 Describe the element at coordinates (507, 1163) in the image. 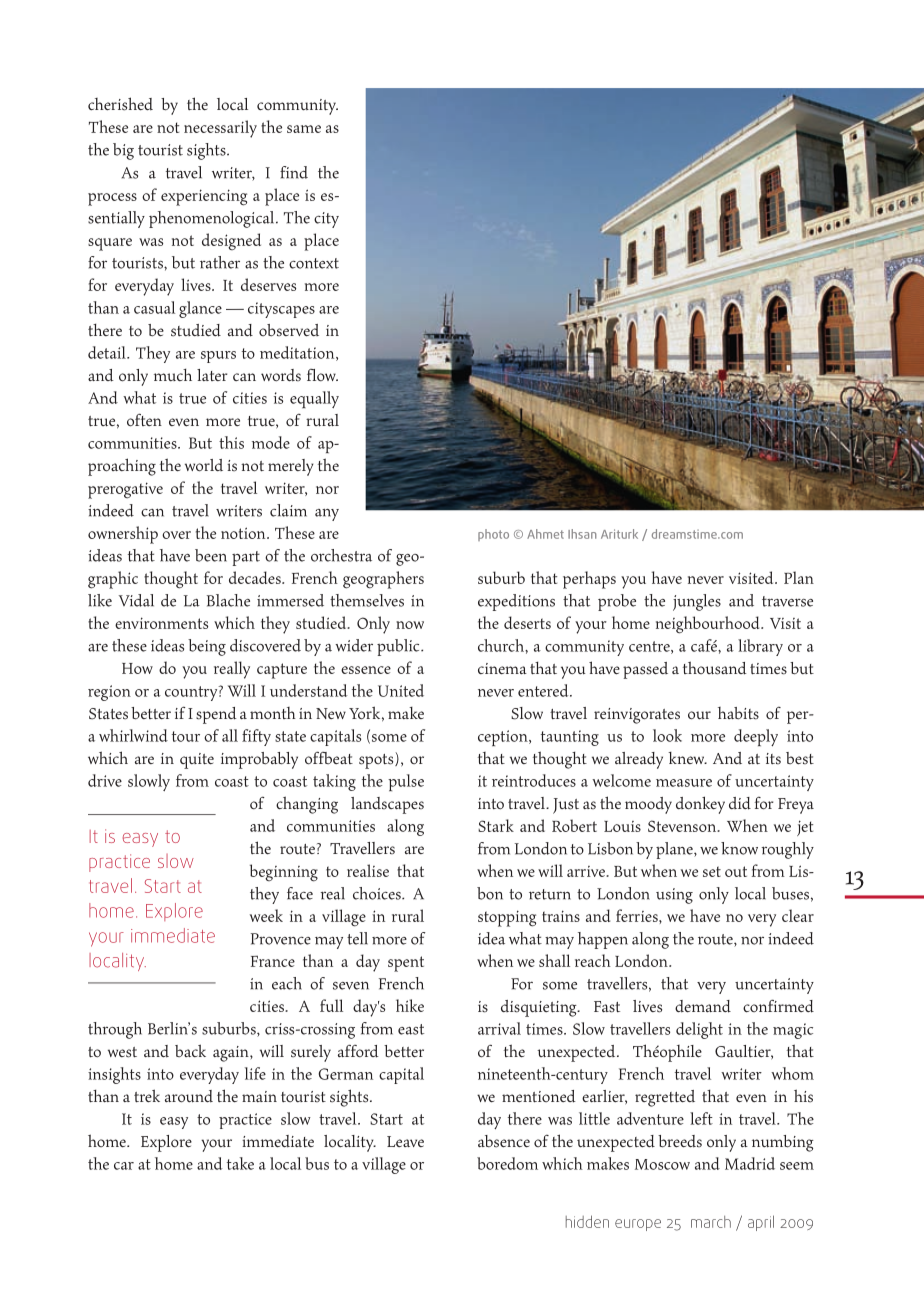

I see `boredom` at that location.
